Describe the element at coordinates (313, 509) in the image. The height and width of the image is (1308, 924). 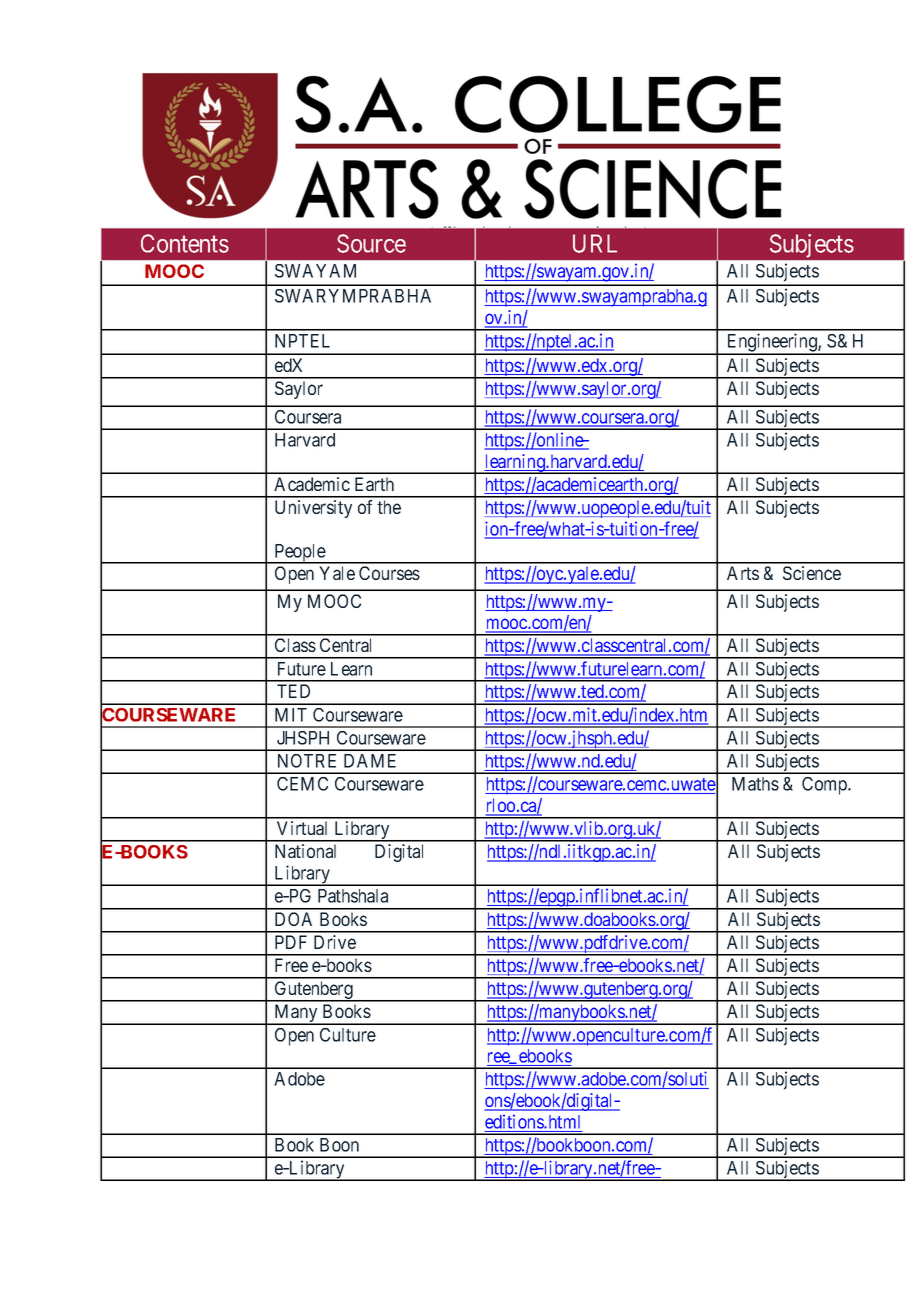
I see `University` at that location.
